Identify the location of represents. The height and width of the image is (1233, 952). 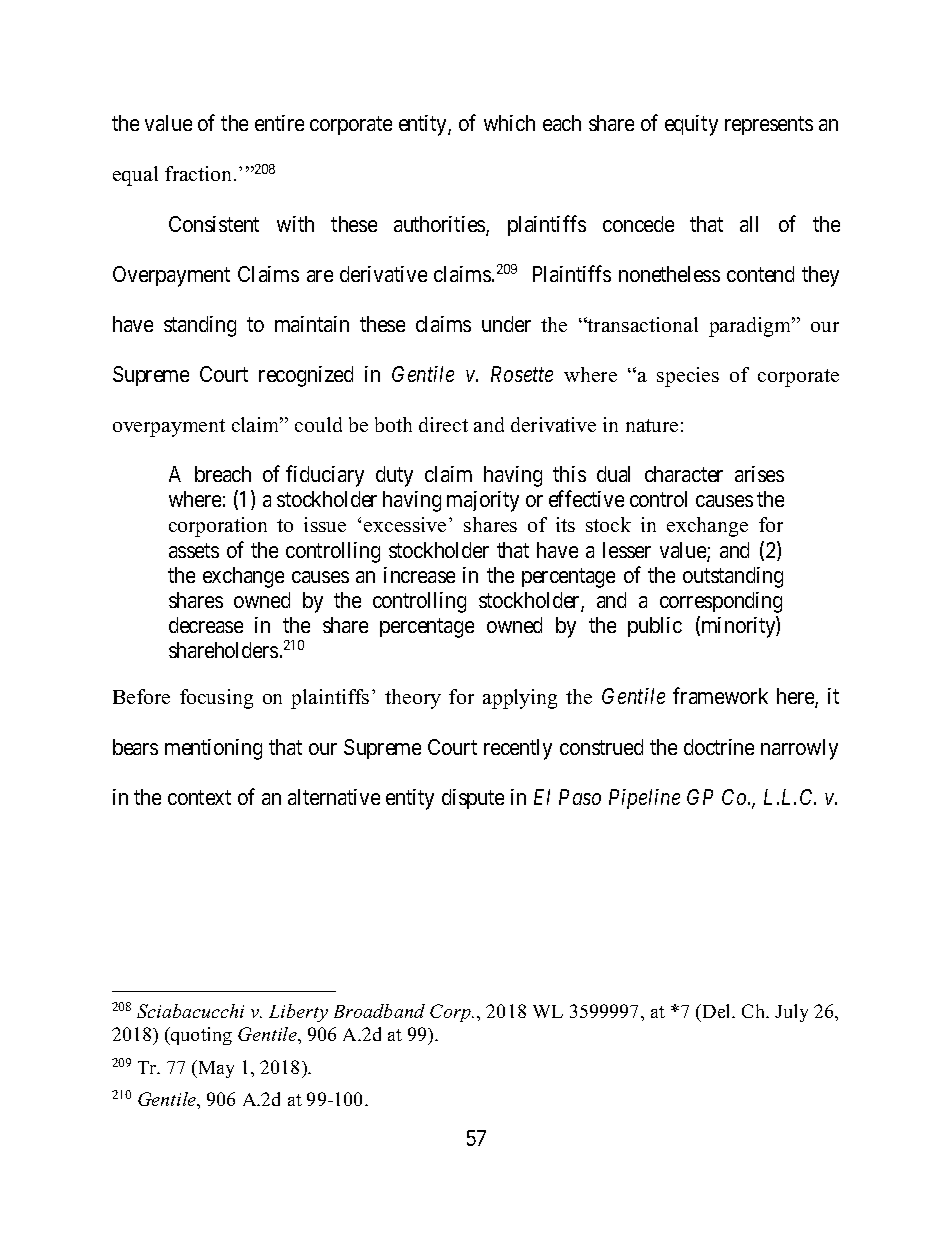
(769, 126).
